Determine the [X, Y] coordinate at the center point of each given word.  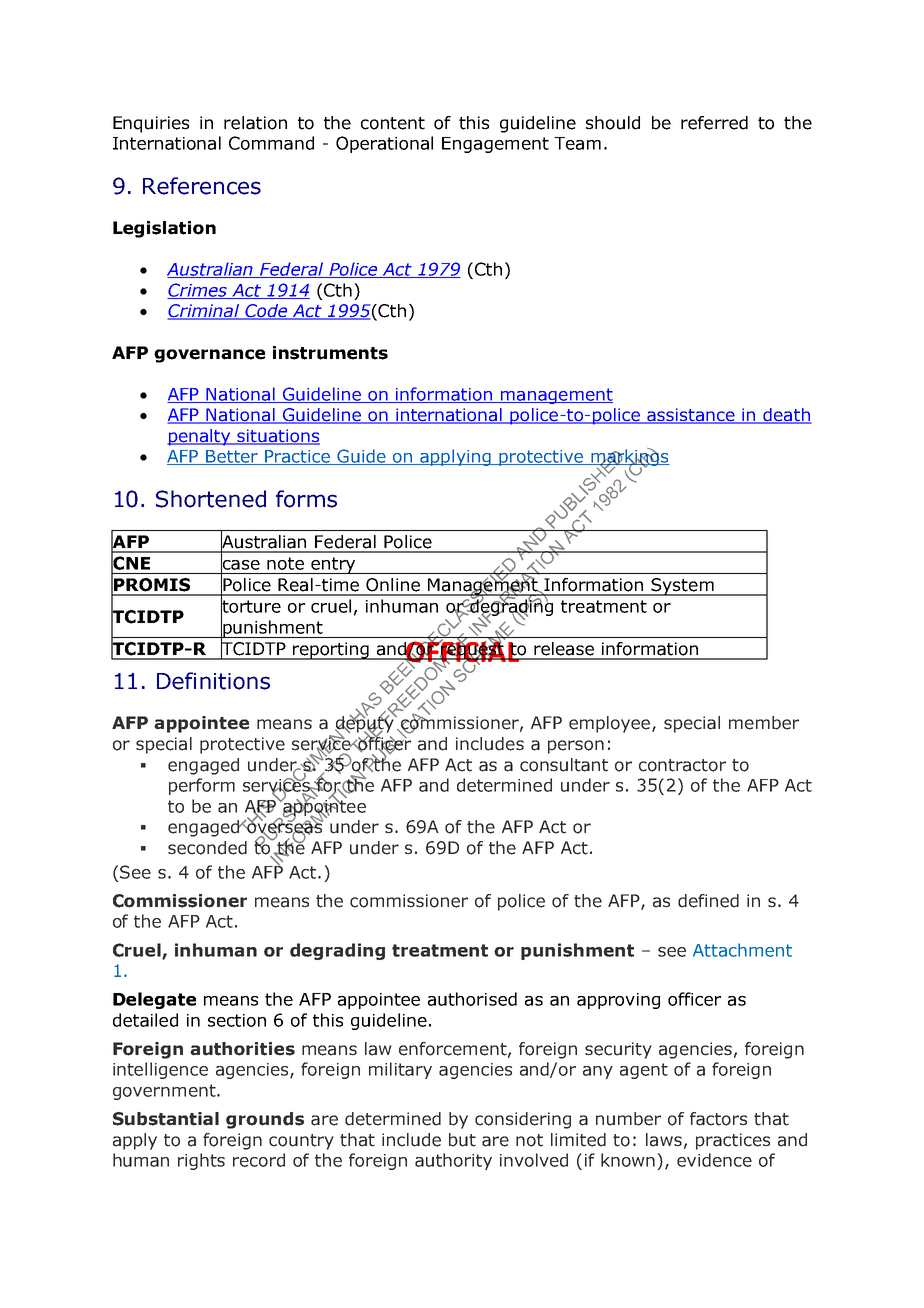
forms [306, 499]
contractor [682, 765]
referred [714, 123]
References [202, 186]
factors [718, 1119]
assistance [691, 416]
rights [201, 1161]
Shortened [211, 499]
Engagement [495, 145]
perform [202, 786]
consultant [564, 765]
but [462, 1140]
